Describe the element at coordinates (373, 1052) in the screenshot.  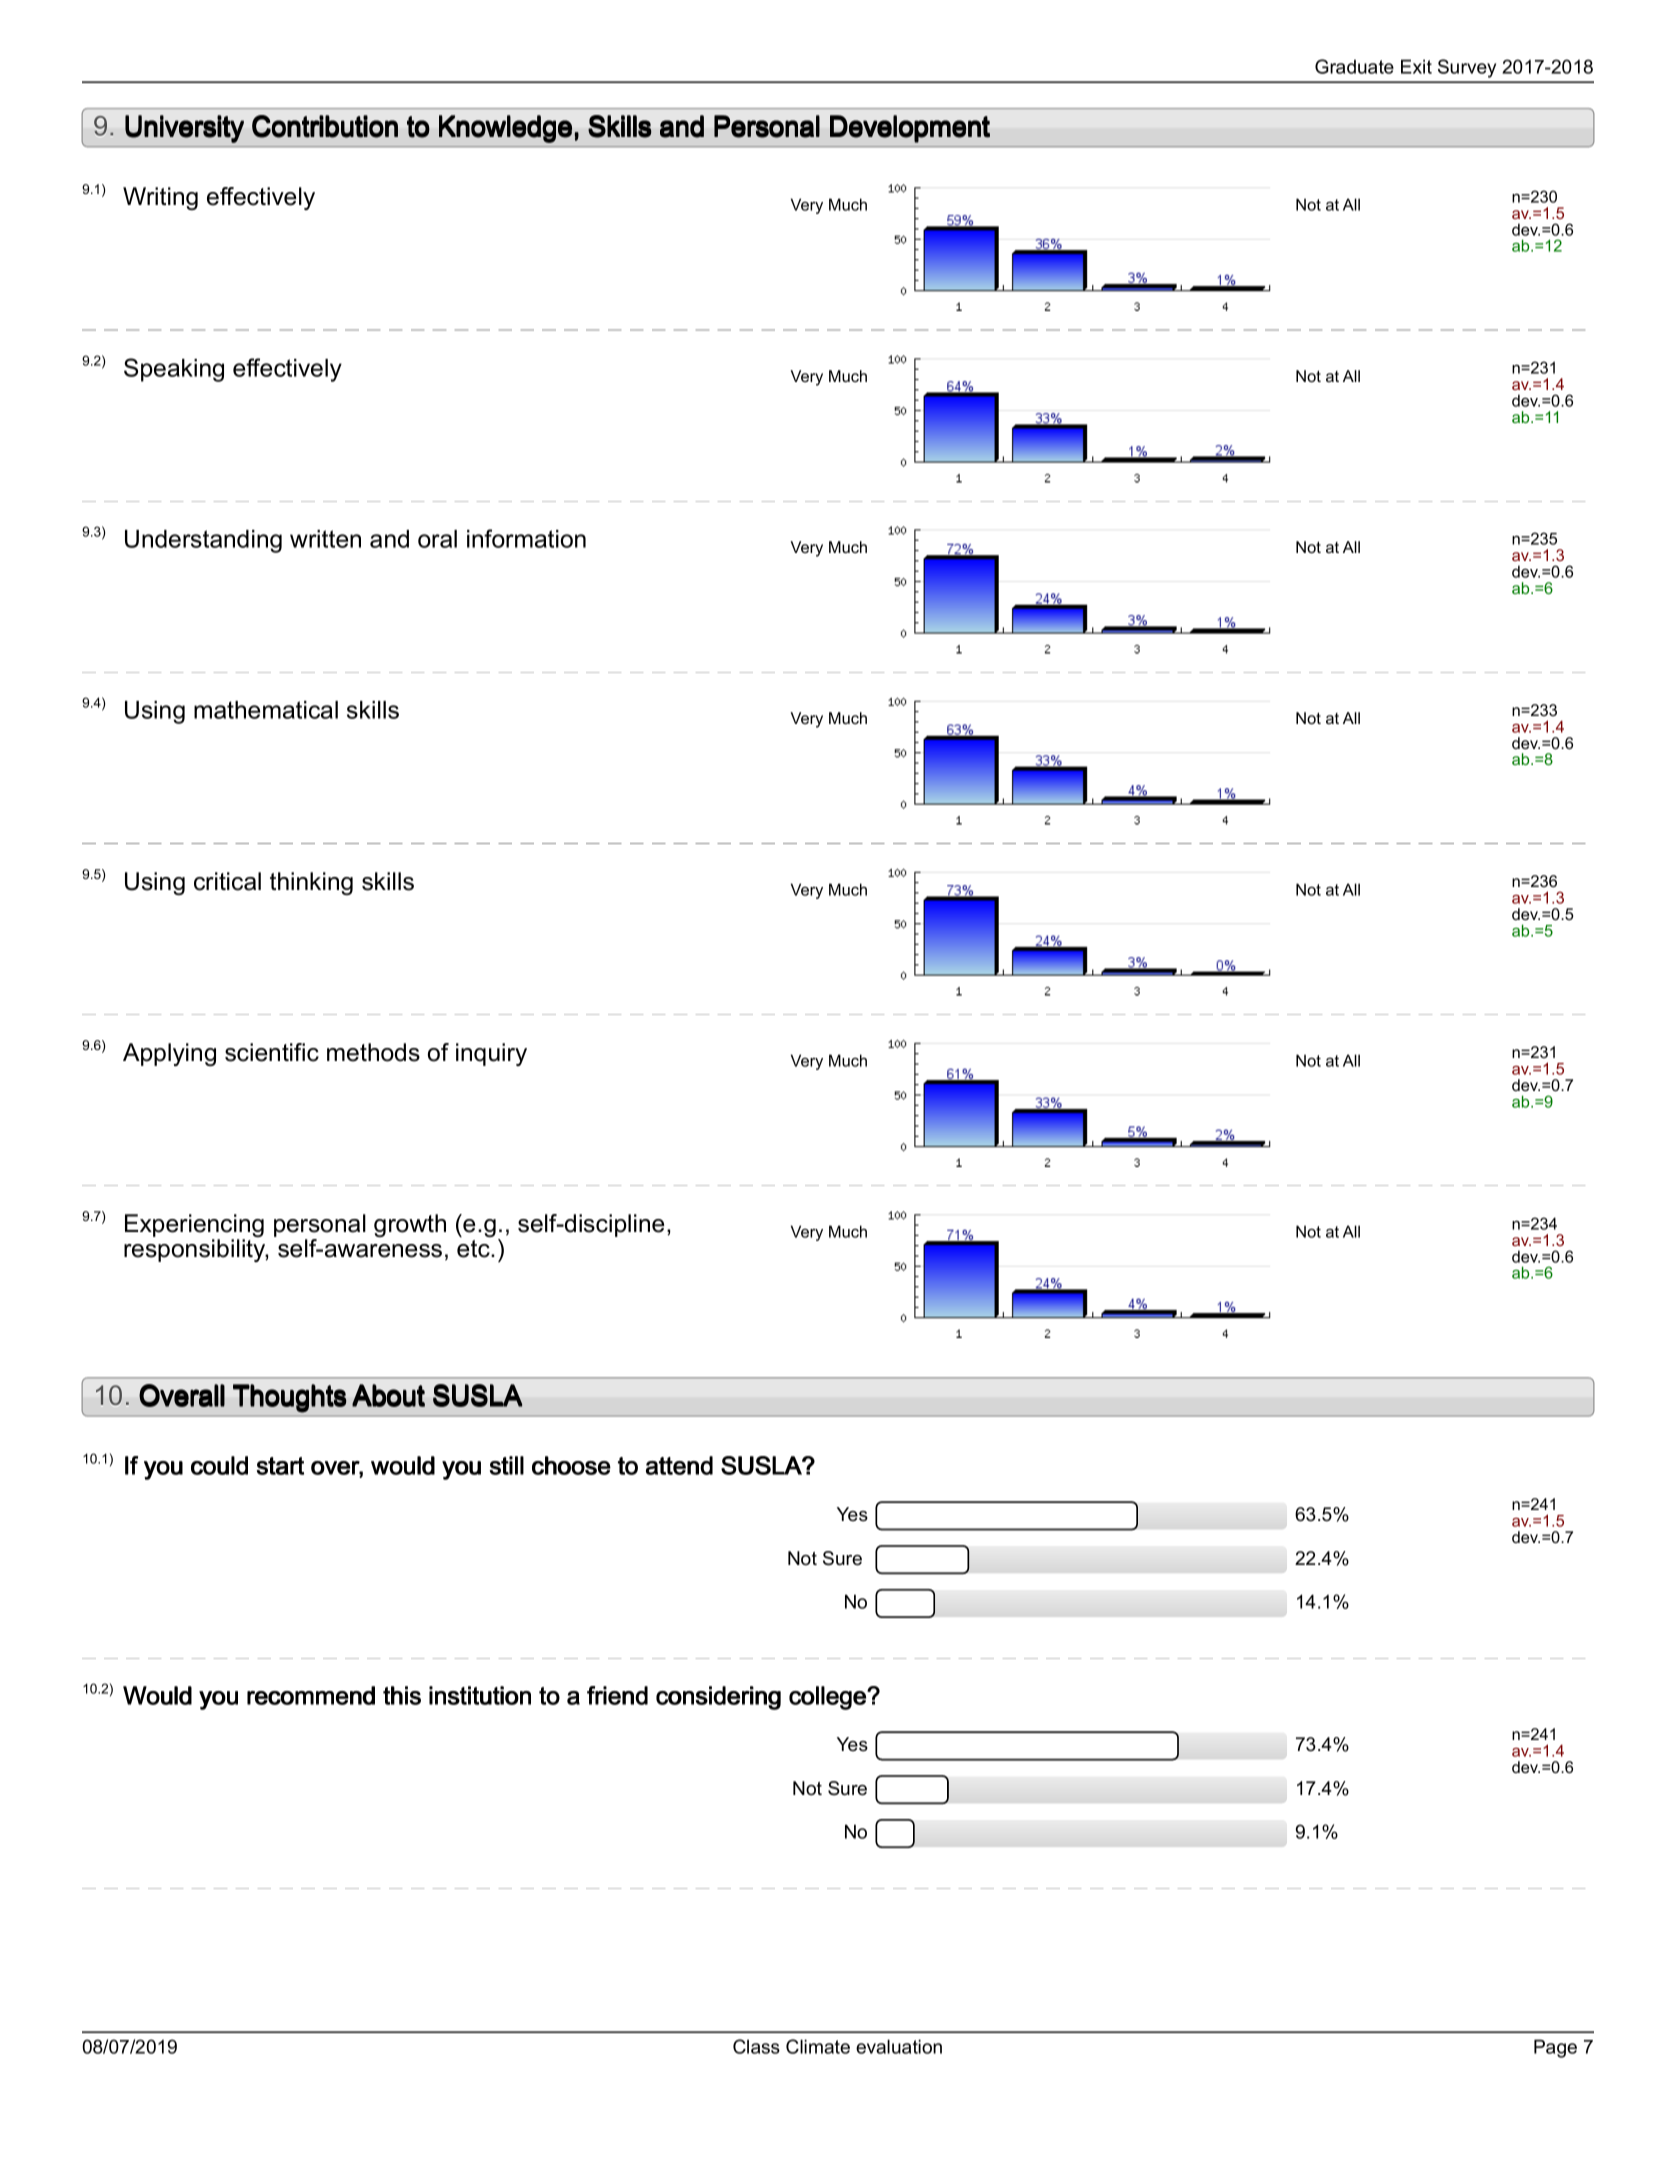
I see `methods` at that location.
